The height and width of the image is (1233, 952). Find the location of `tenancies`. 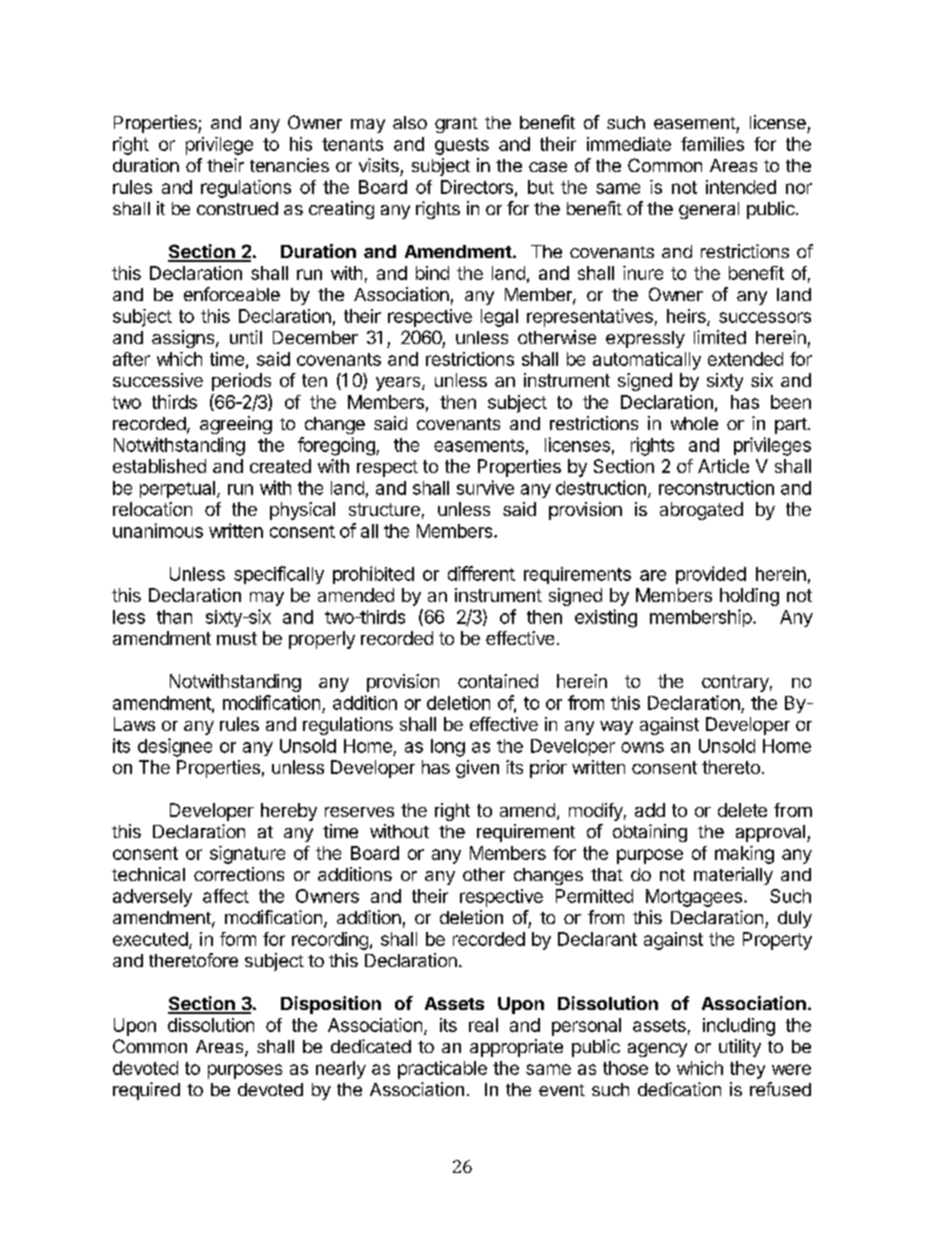

tenancies is located at coordinates (289, 165).
